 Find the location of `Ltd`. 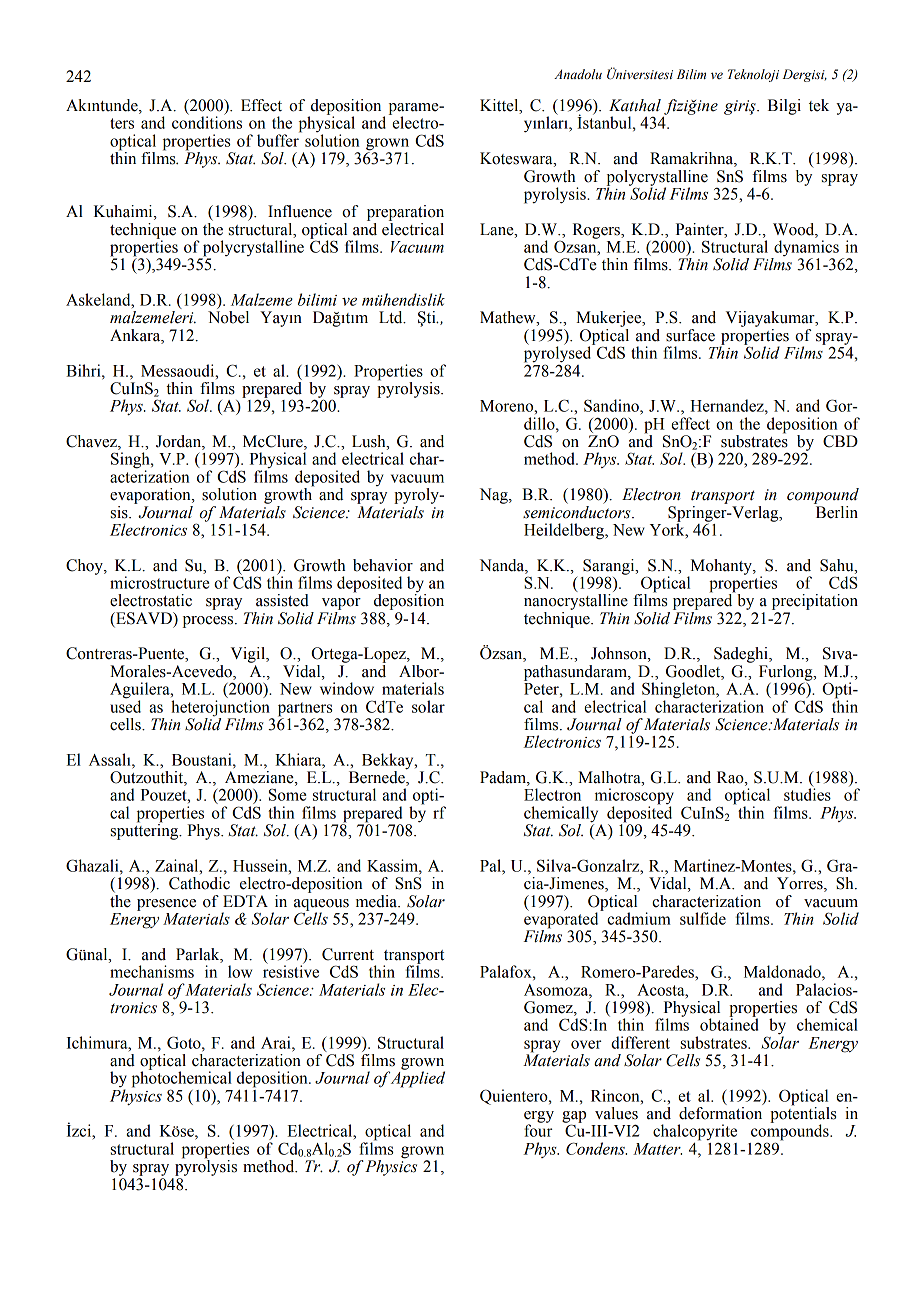

Ltd is located at coordinates (392, 317).
